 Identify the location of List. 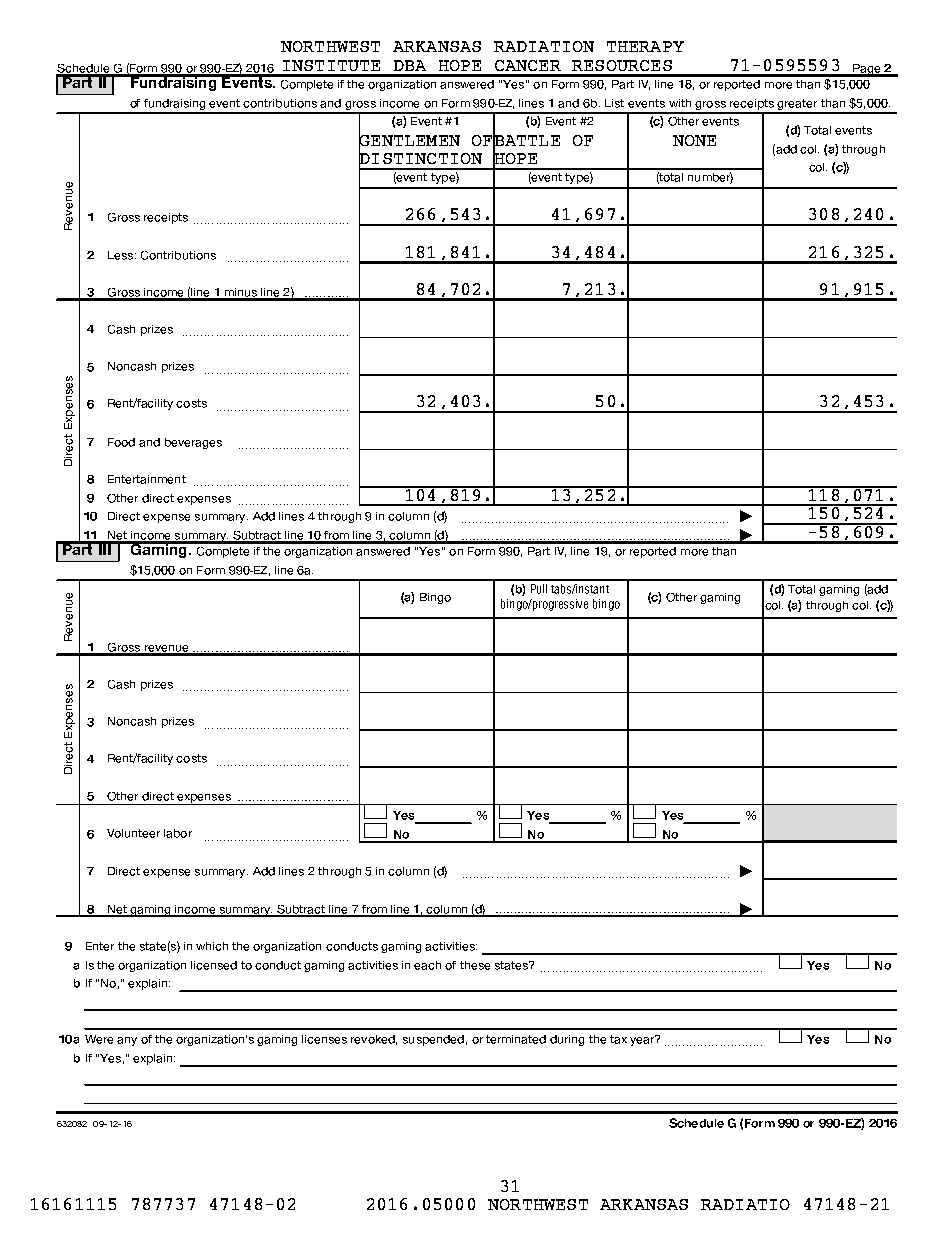
(614, 103).
